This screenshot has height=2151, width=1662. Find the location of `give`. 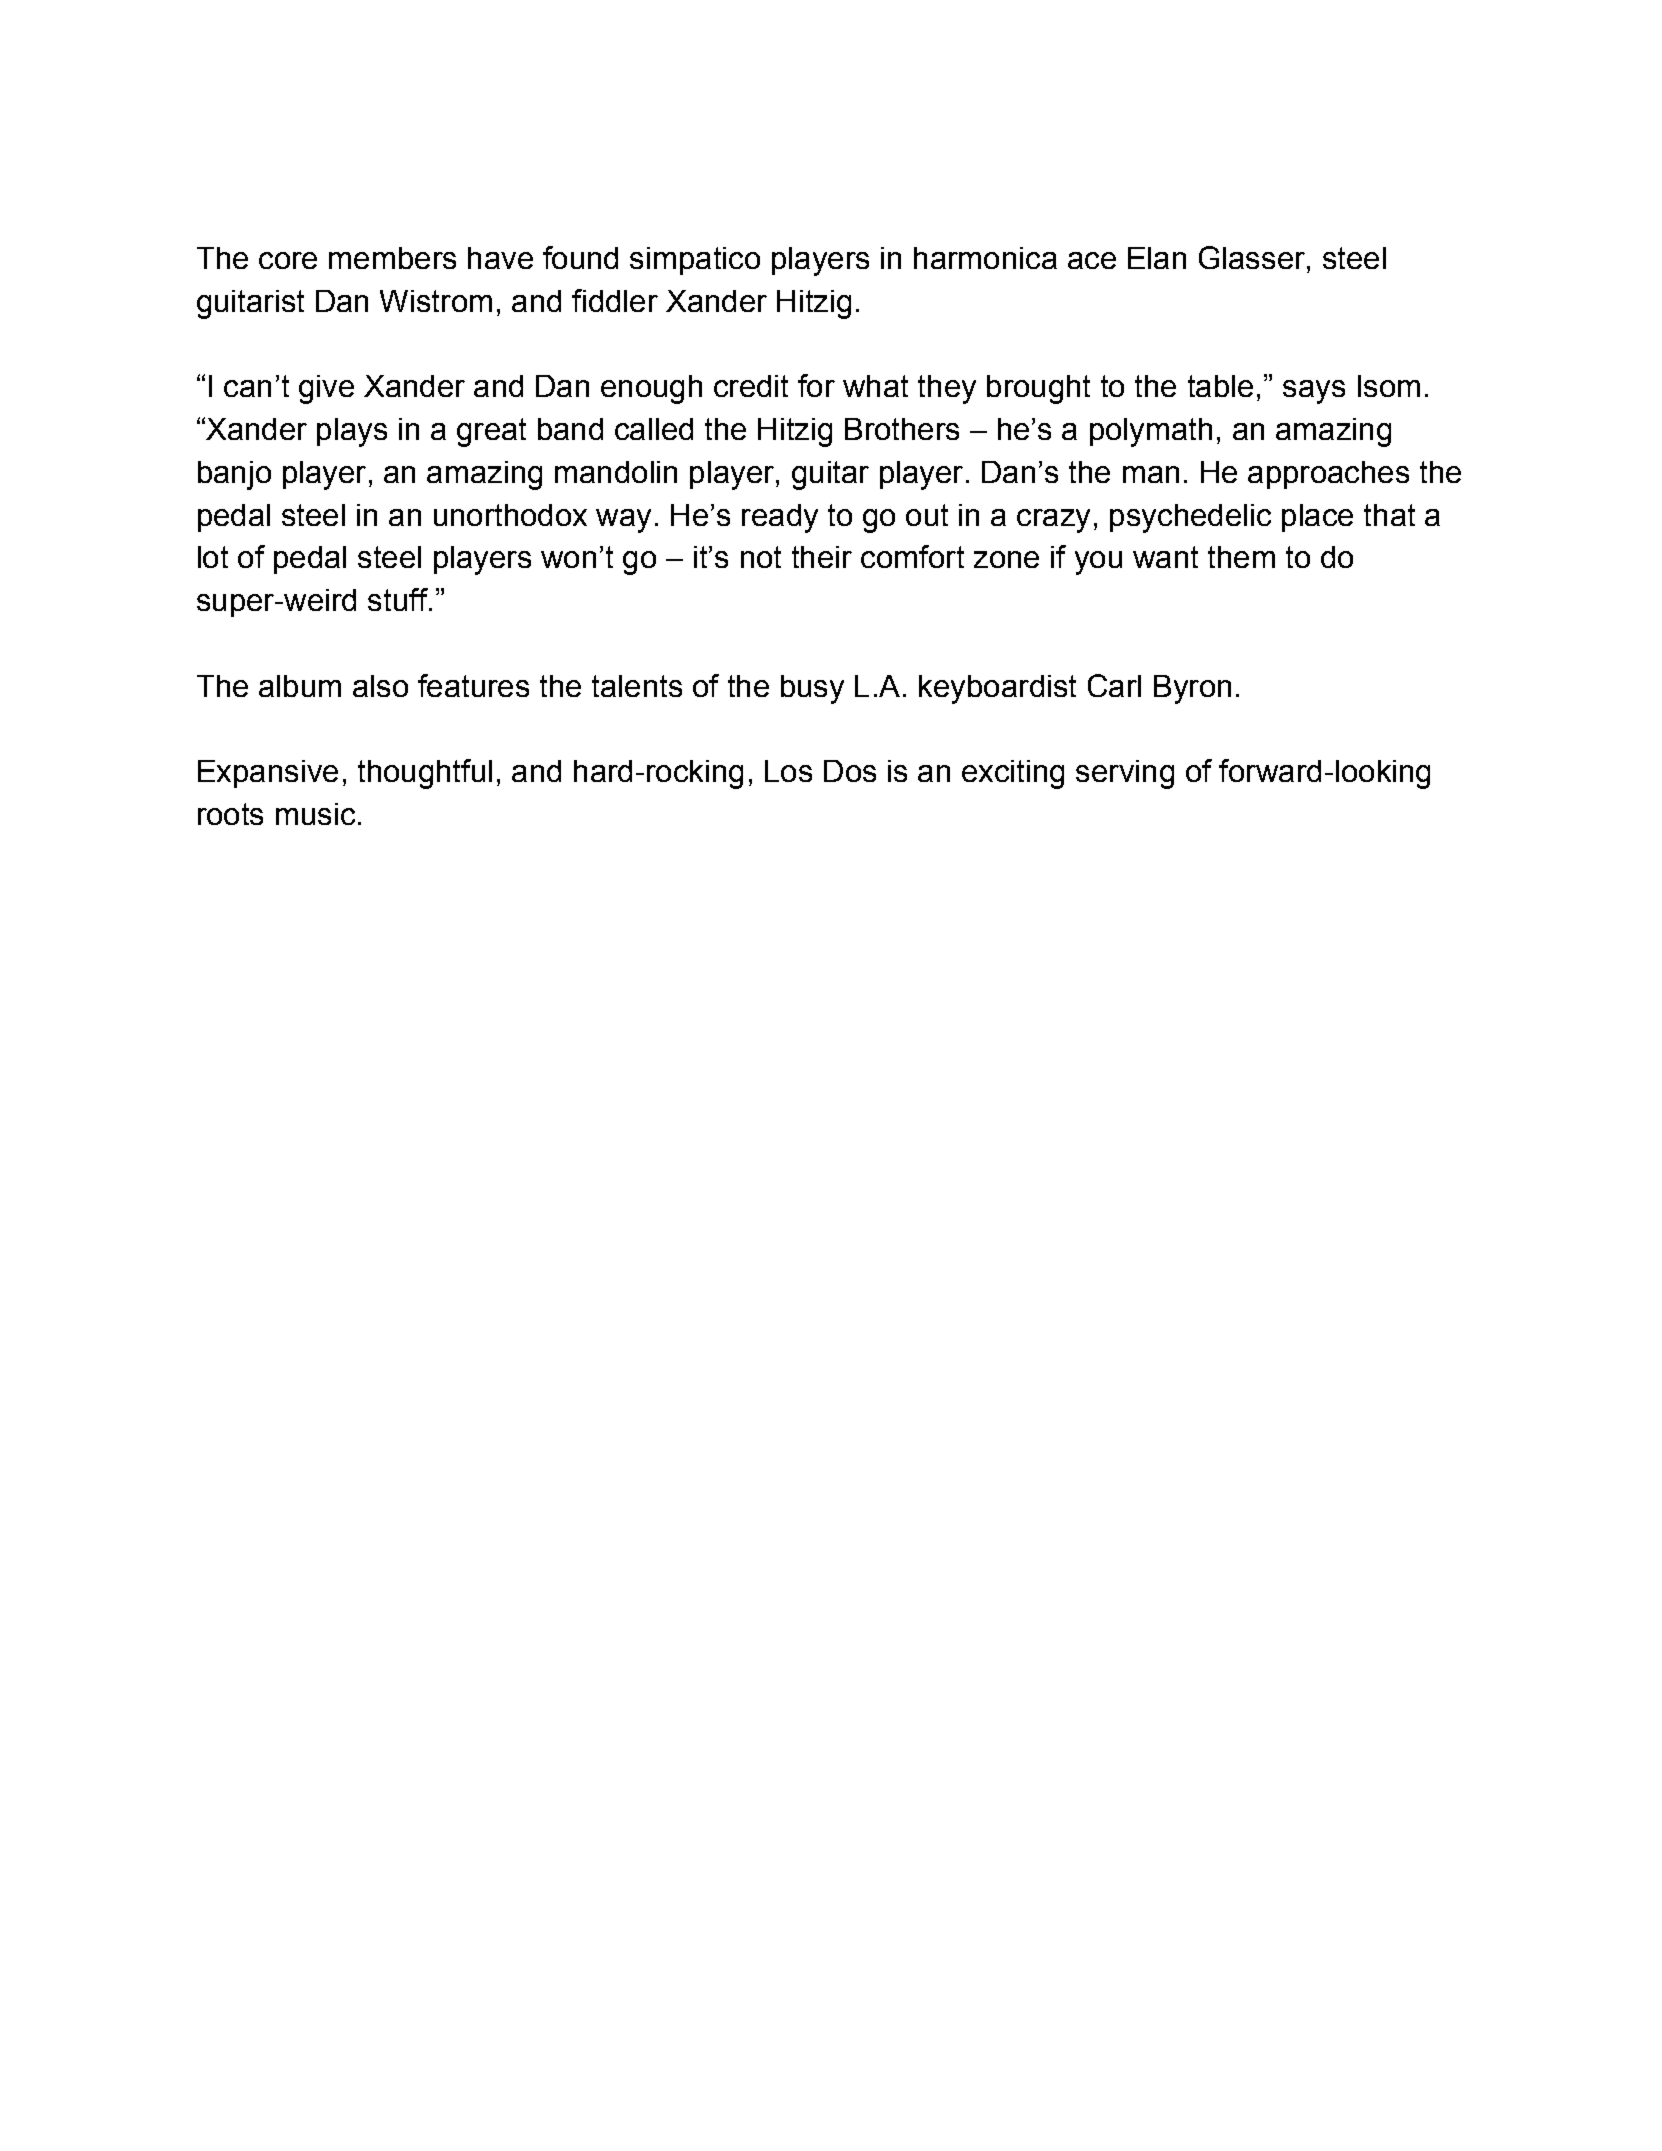

give is located at coordinates (326, 389).
